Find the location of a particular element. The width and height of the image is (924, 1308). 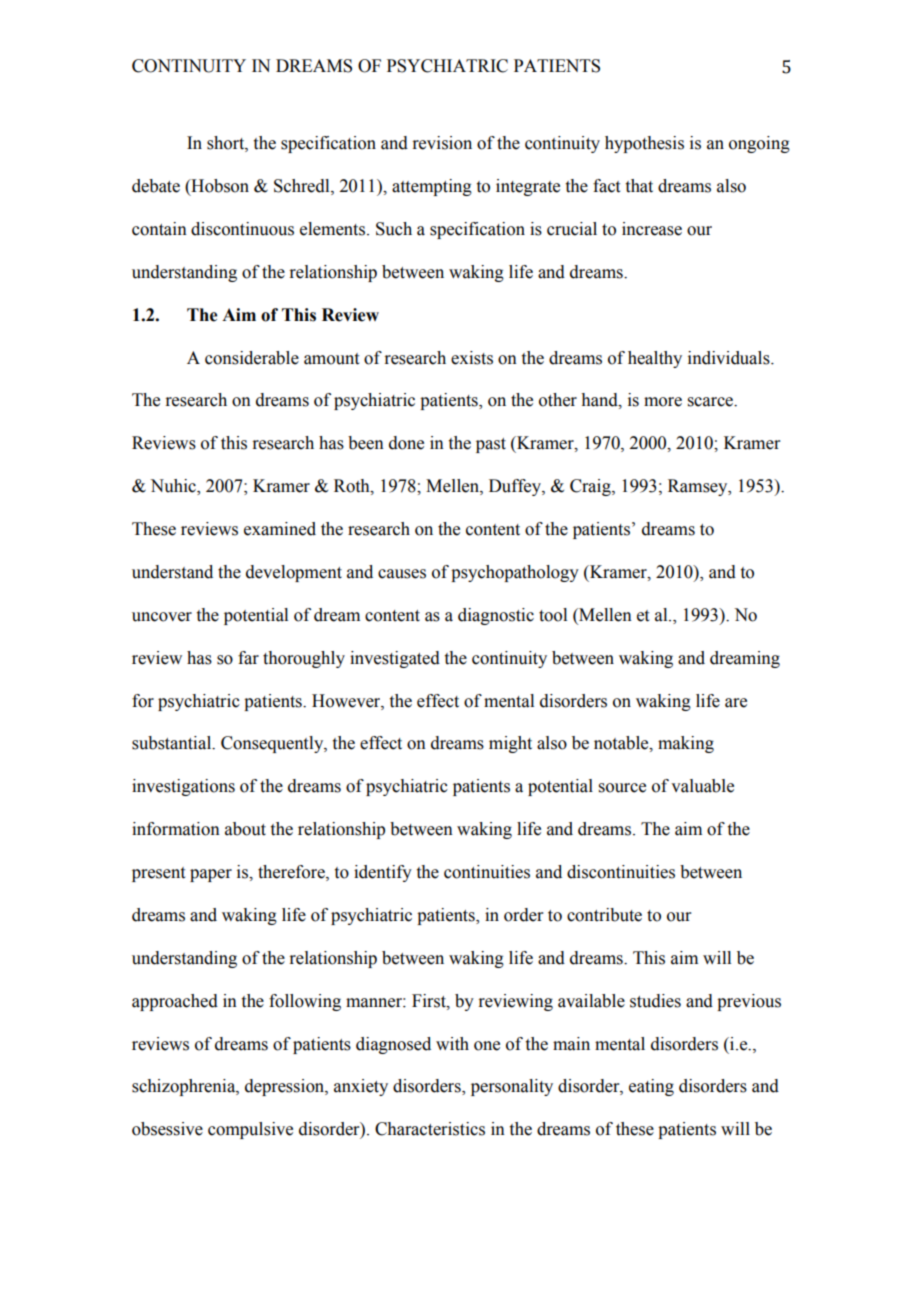

that is located at coordinates (639, 186).
